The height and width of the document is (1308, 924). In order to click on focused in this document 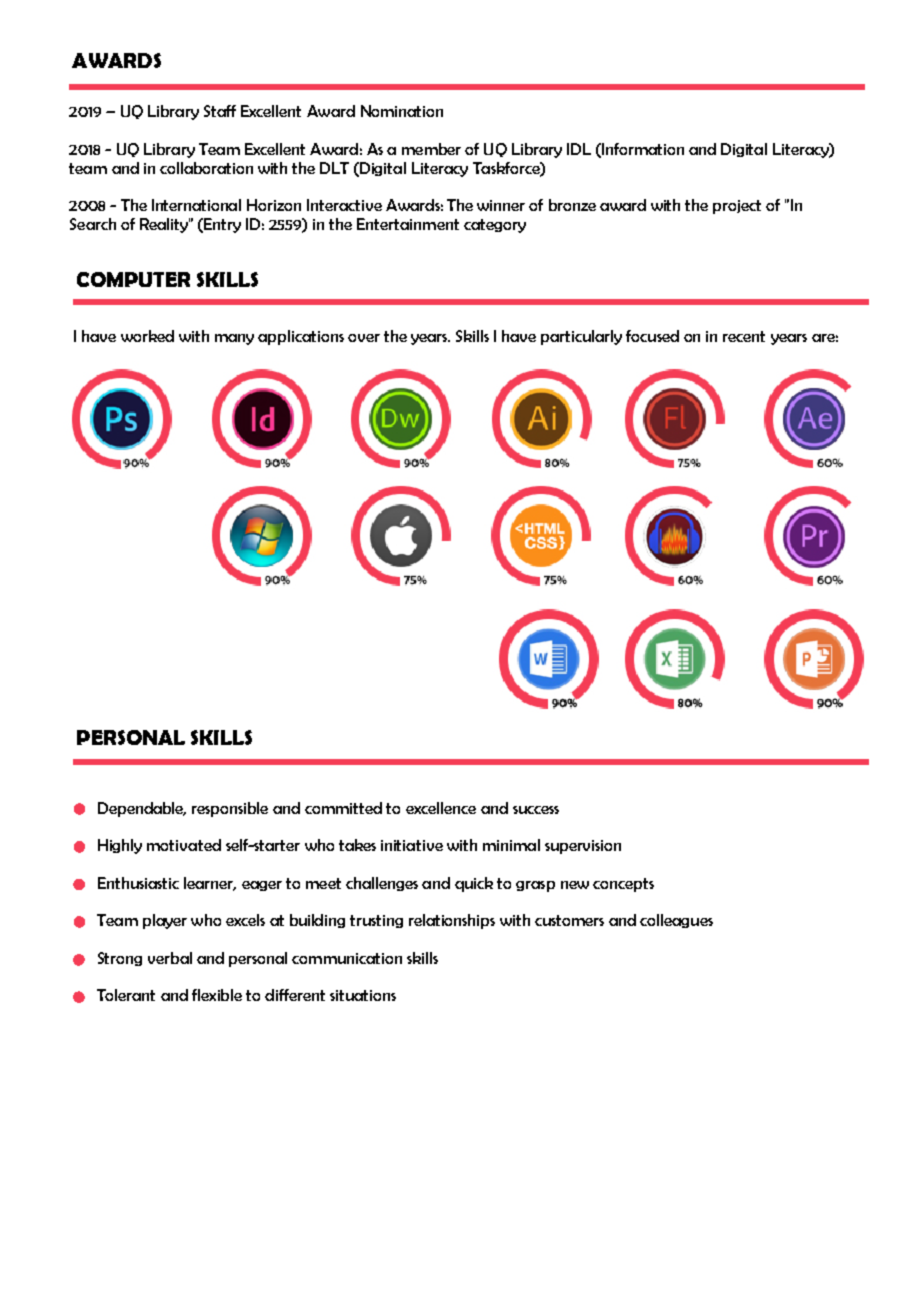, I will do `click(652, 336)`.
